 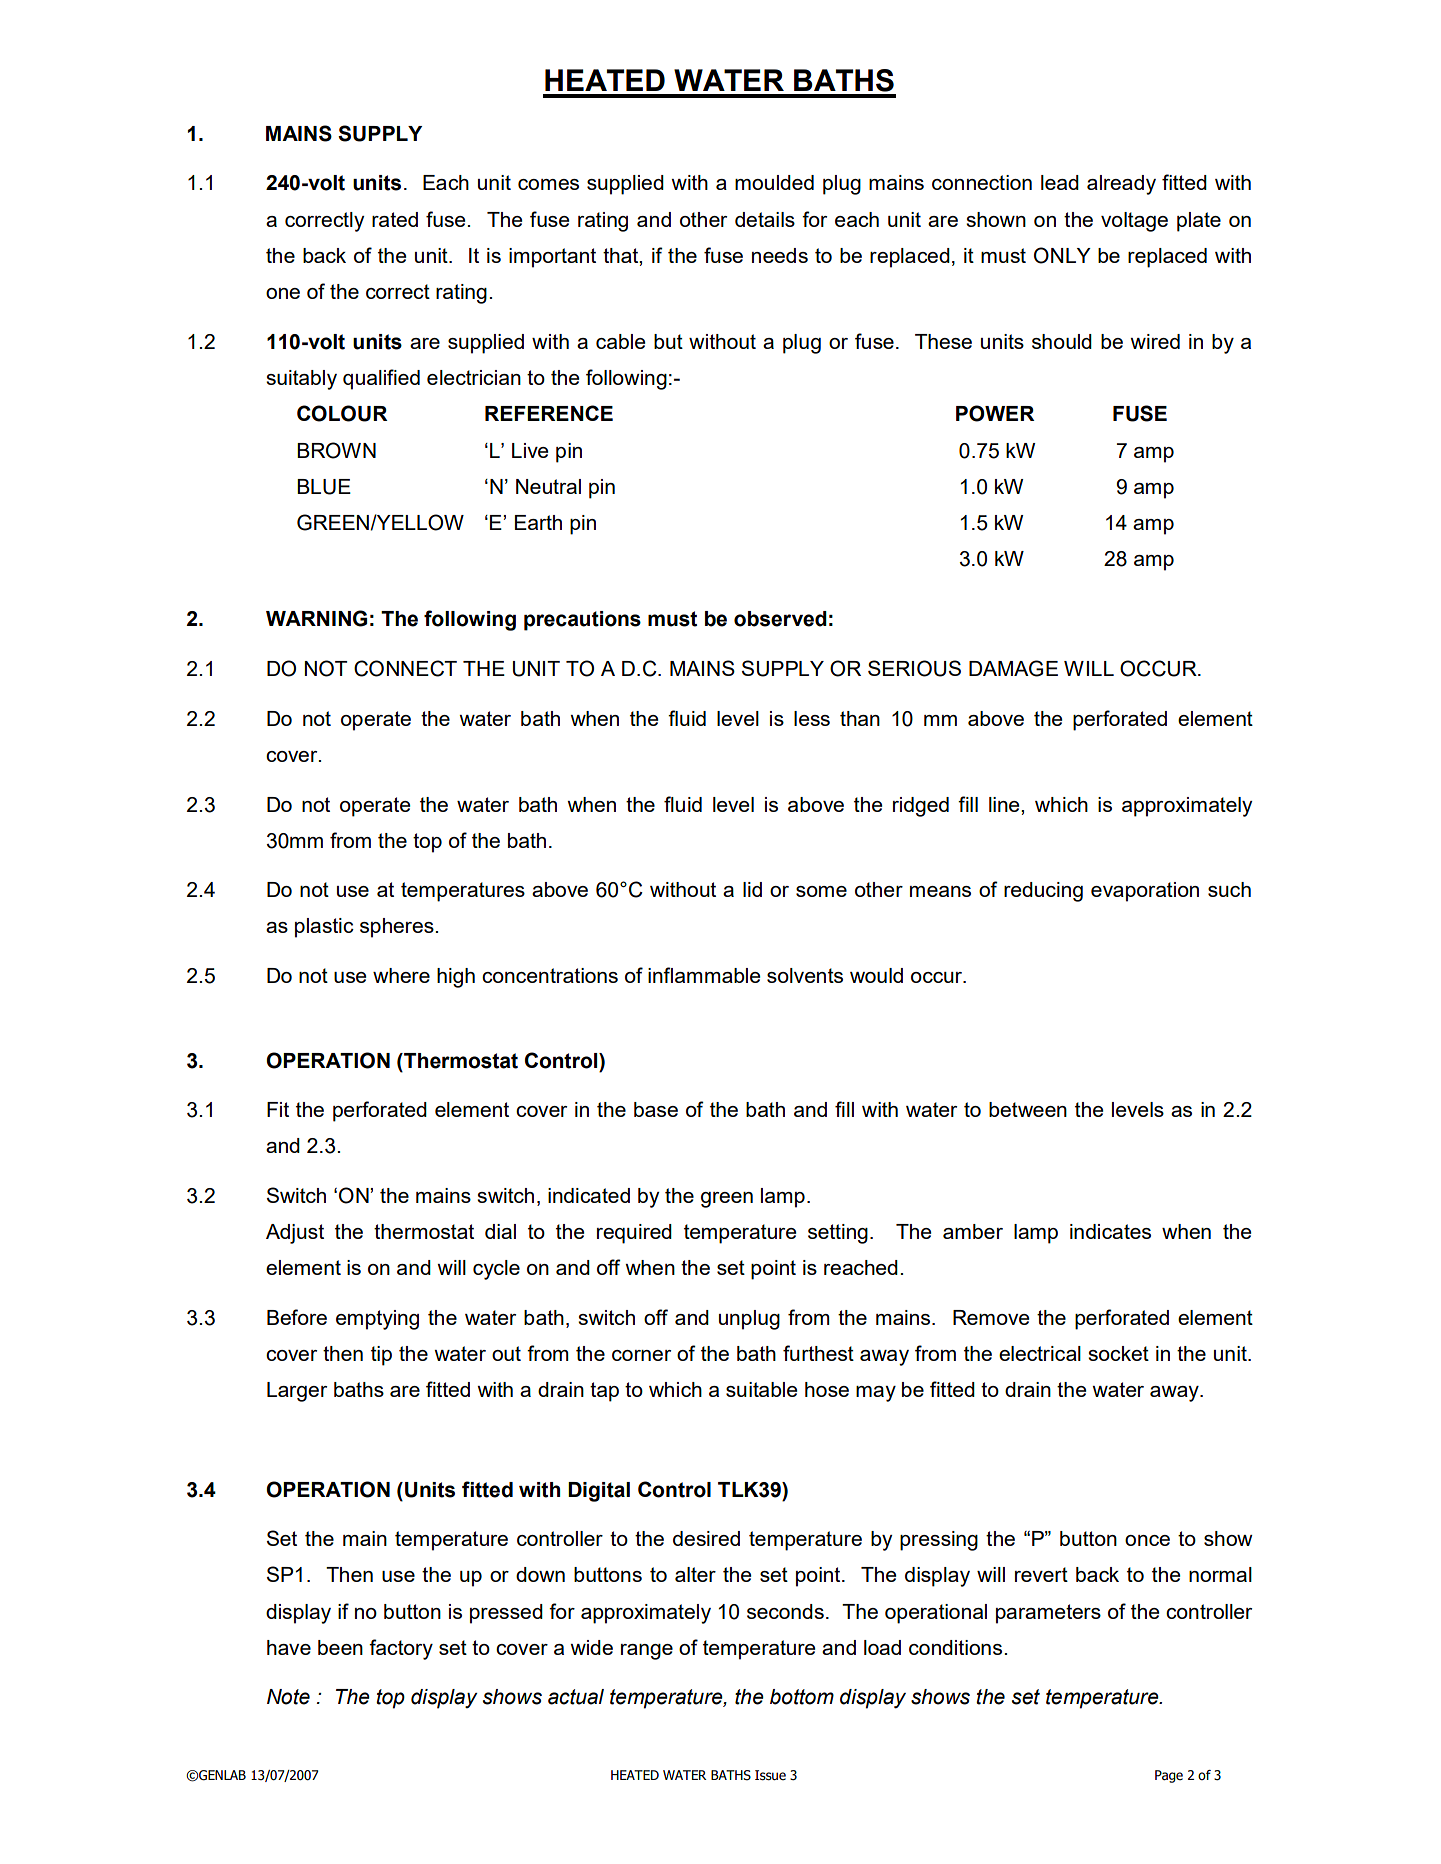 What do you see at coordinates (838, 1234) in the page?
I see `setting` at bounding box center [838, 1234].
